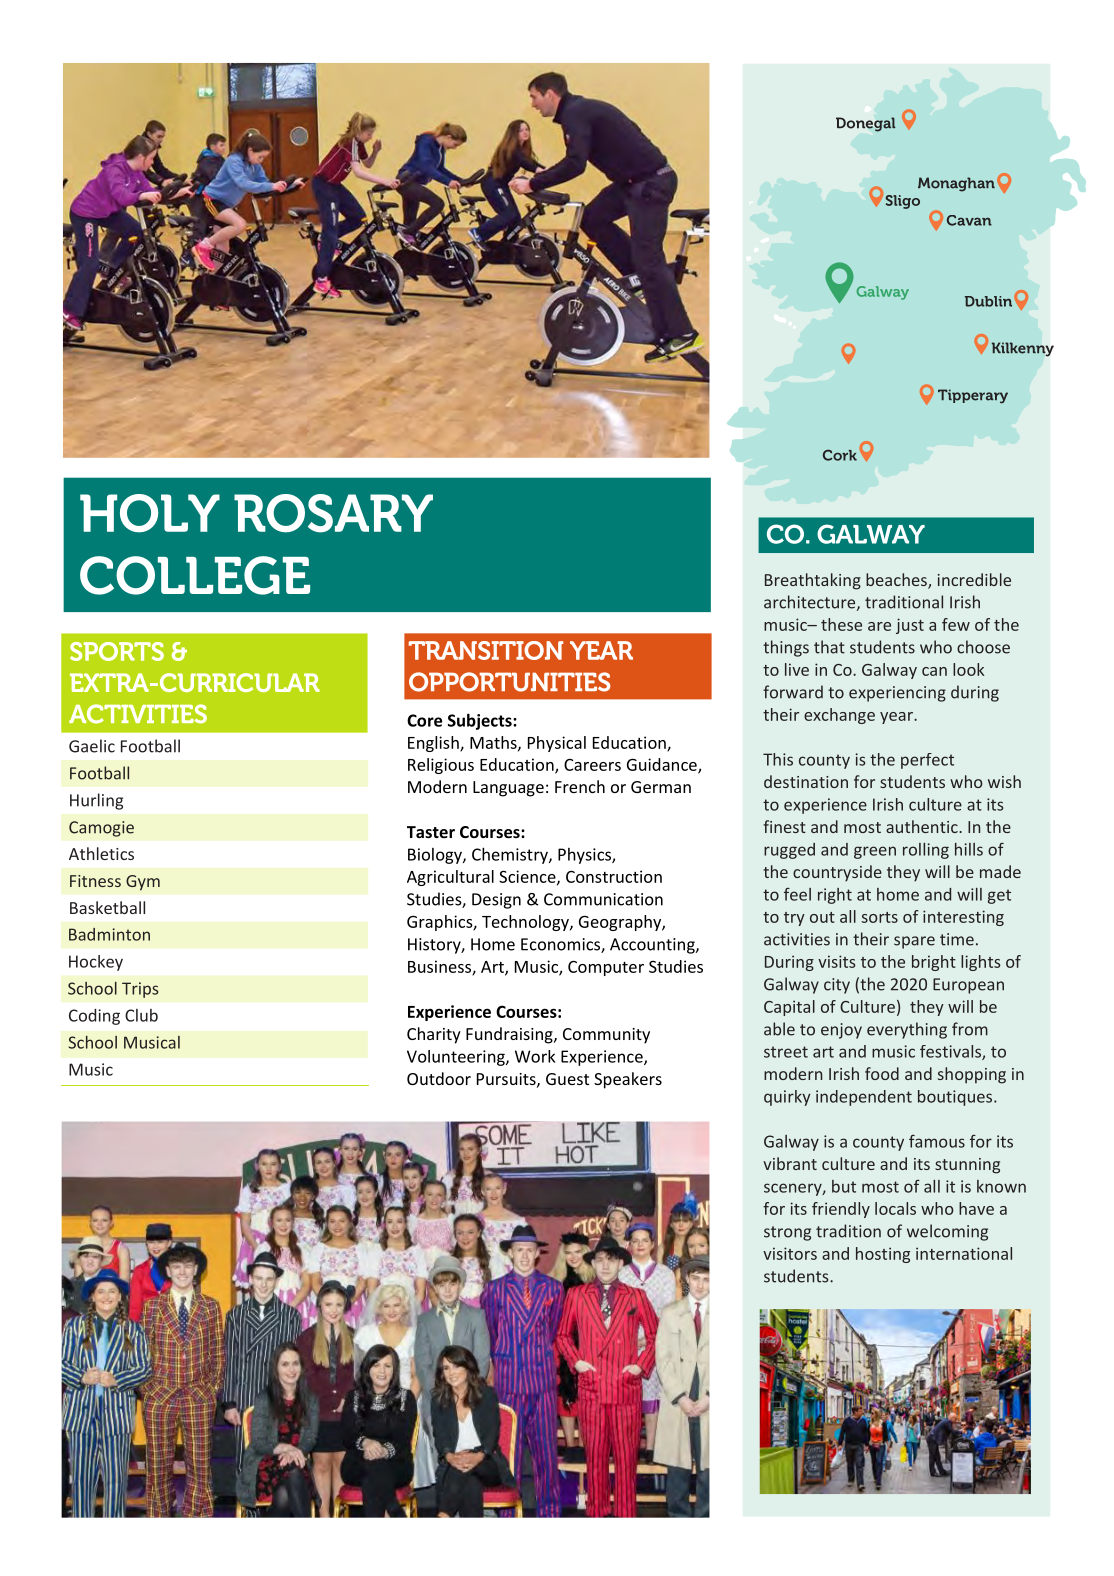  What do you see at coordinates (195, 575) in the screenshot?
I see `COLLEGE` at bounding box center [195, 575].
